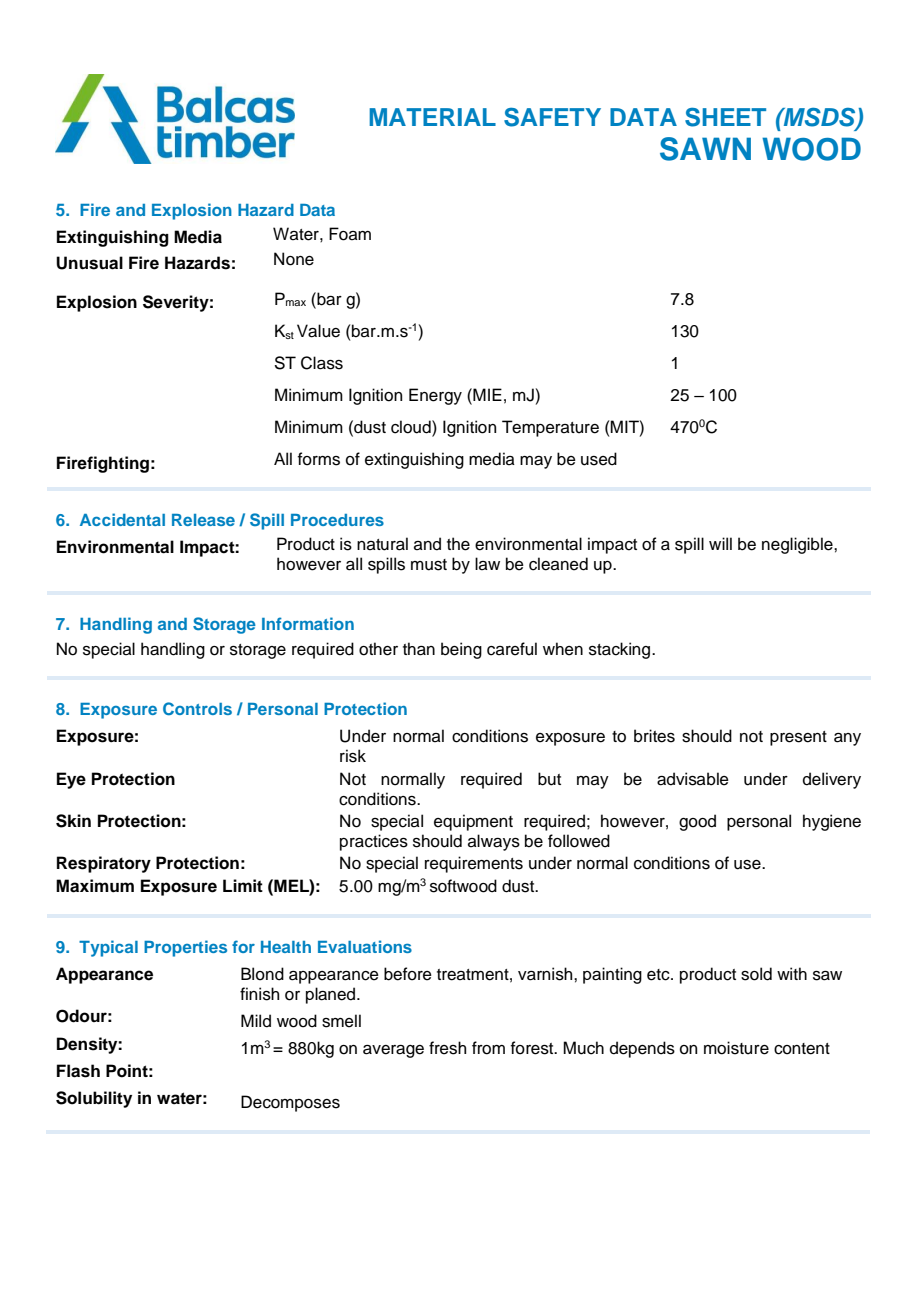 The width and height of the screenshot is (924, 1308). What do you see at coordinates (89, 263) in the screenshot?
I see `Unusual` at bounding box center [89, 263].
